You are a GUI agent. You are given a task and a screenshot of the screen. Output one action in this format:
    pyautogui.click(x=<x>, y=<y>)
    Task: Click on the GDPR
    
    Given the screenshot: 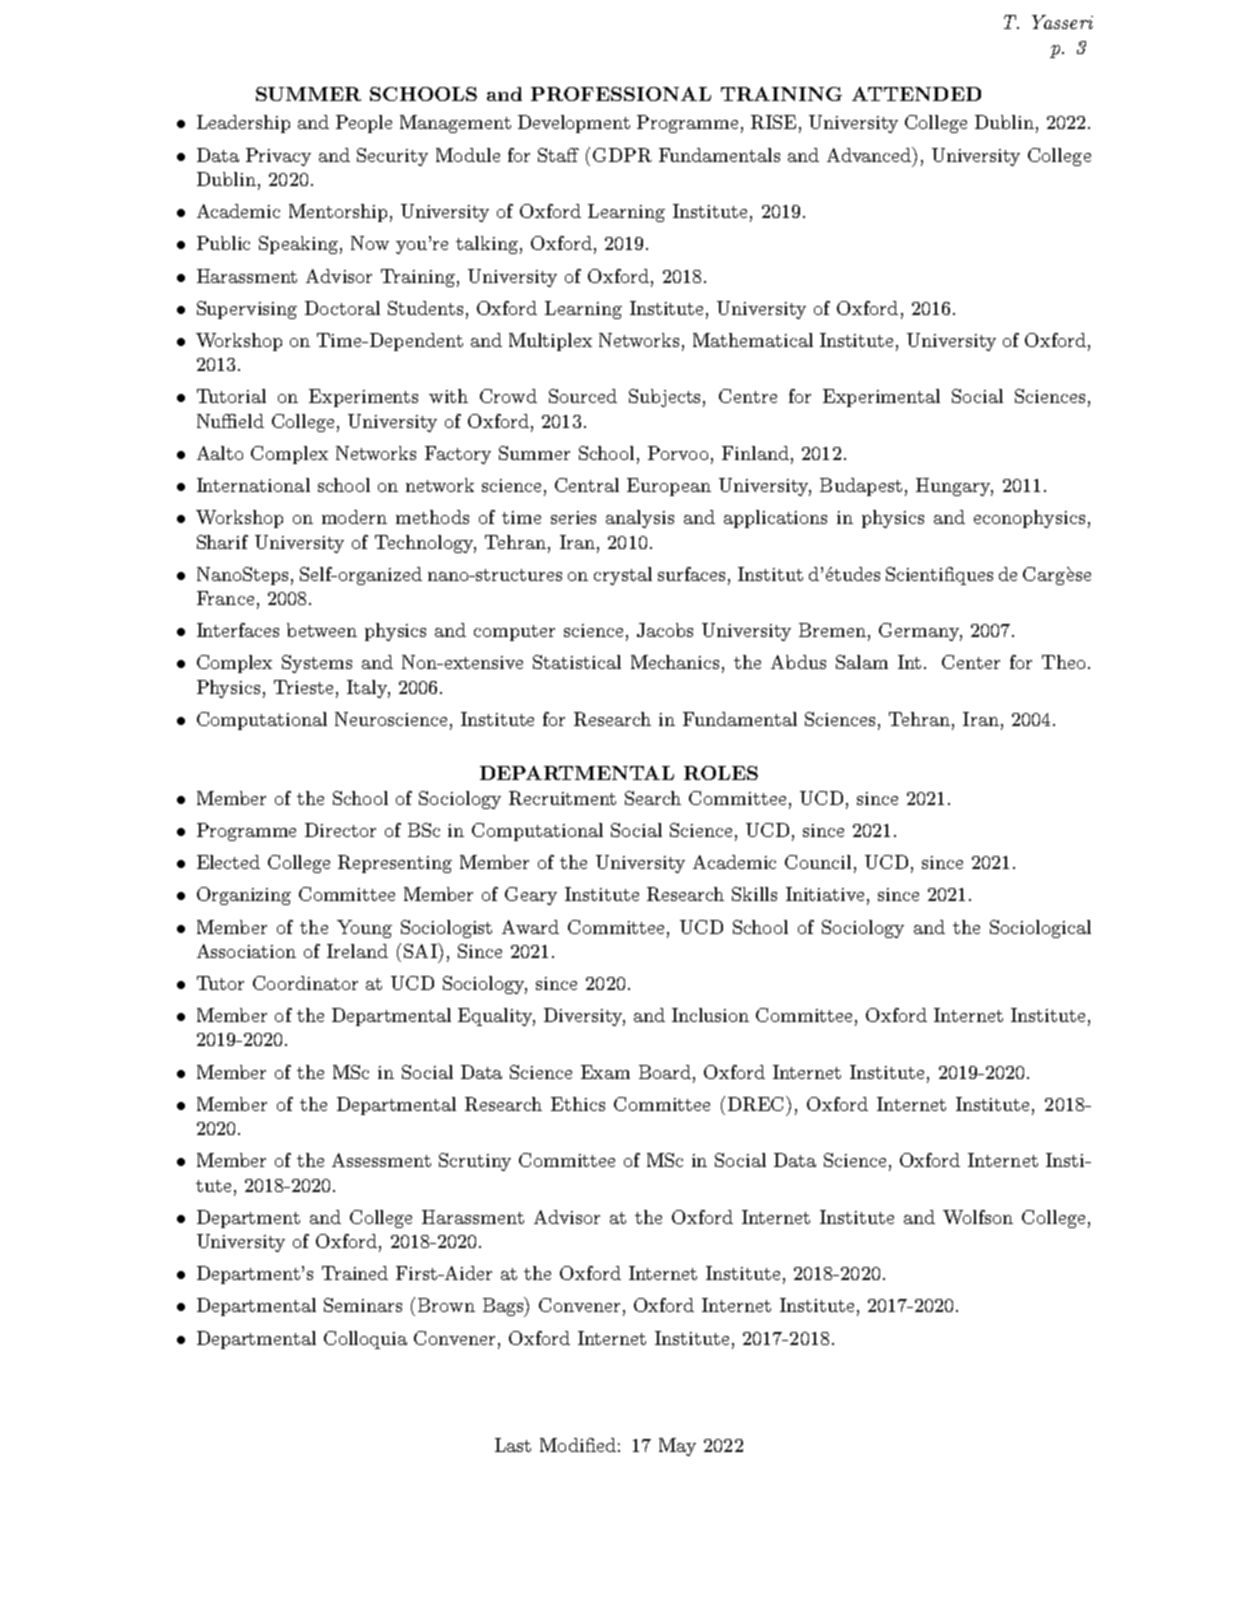 What is the action you would take?
    pyautogui.click(x=622, y=155)
